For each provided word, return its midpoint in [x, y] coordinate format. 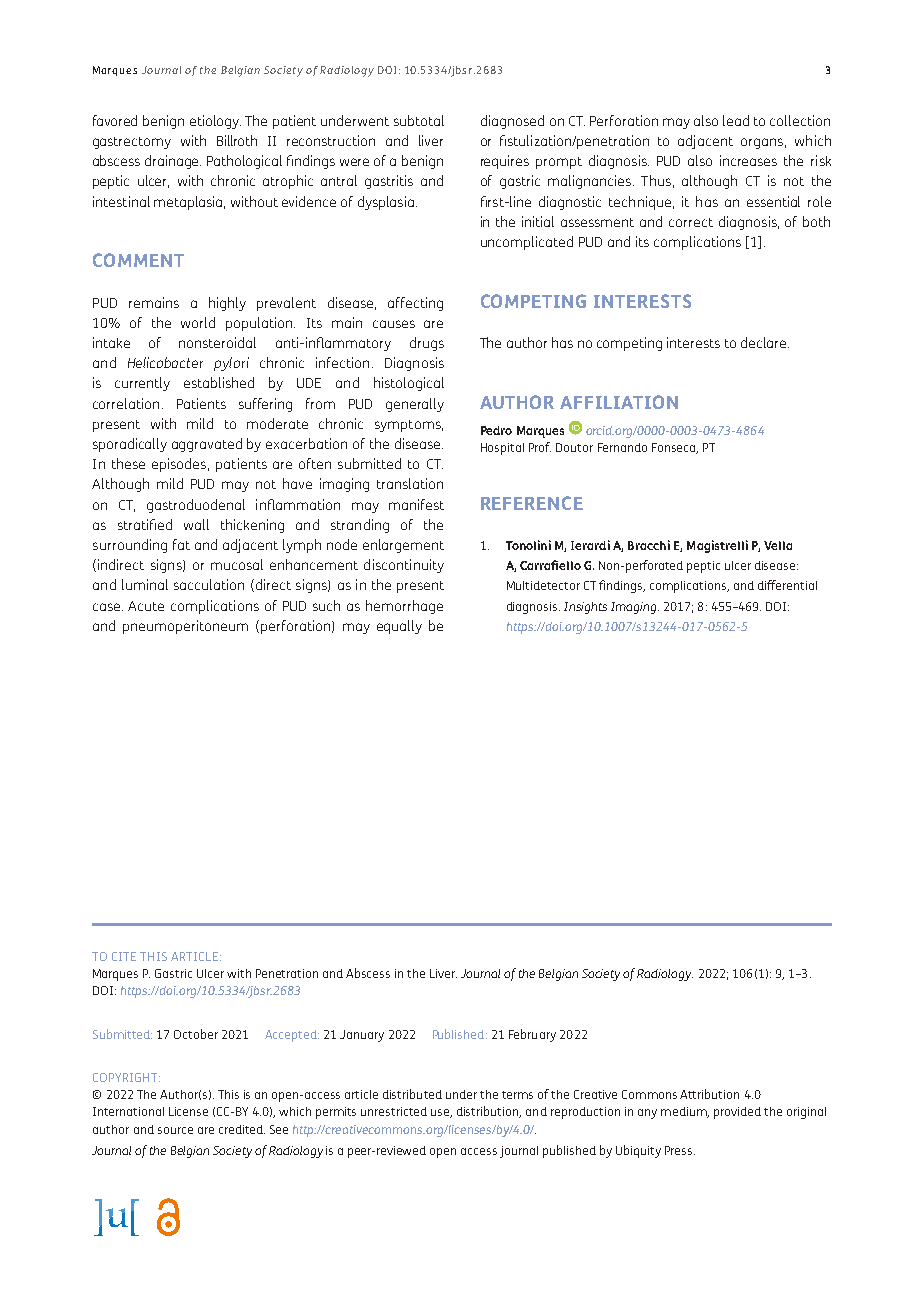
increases [748, 160]
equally [399, 627]
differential [787, 585]
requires [505, 162]
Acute [146, 606]
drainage [173, 162]
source [175, 1130]
